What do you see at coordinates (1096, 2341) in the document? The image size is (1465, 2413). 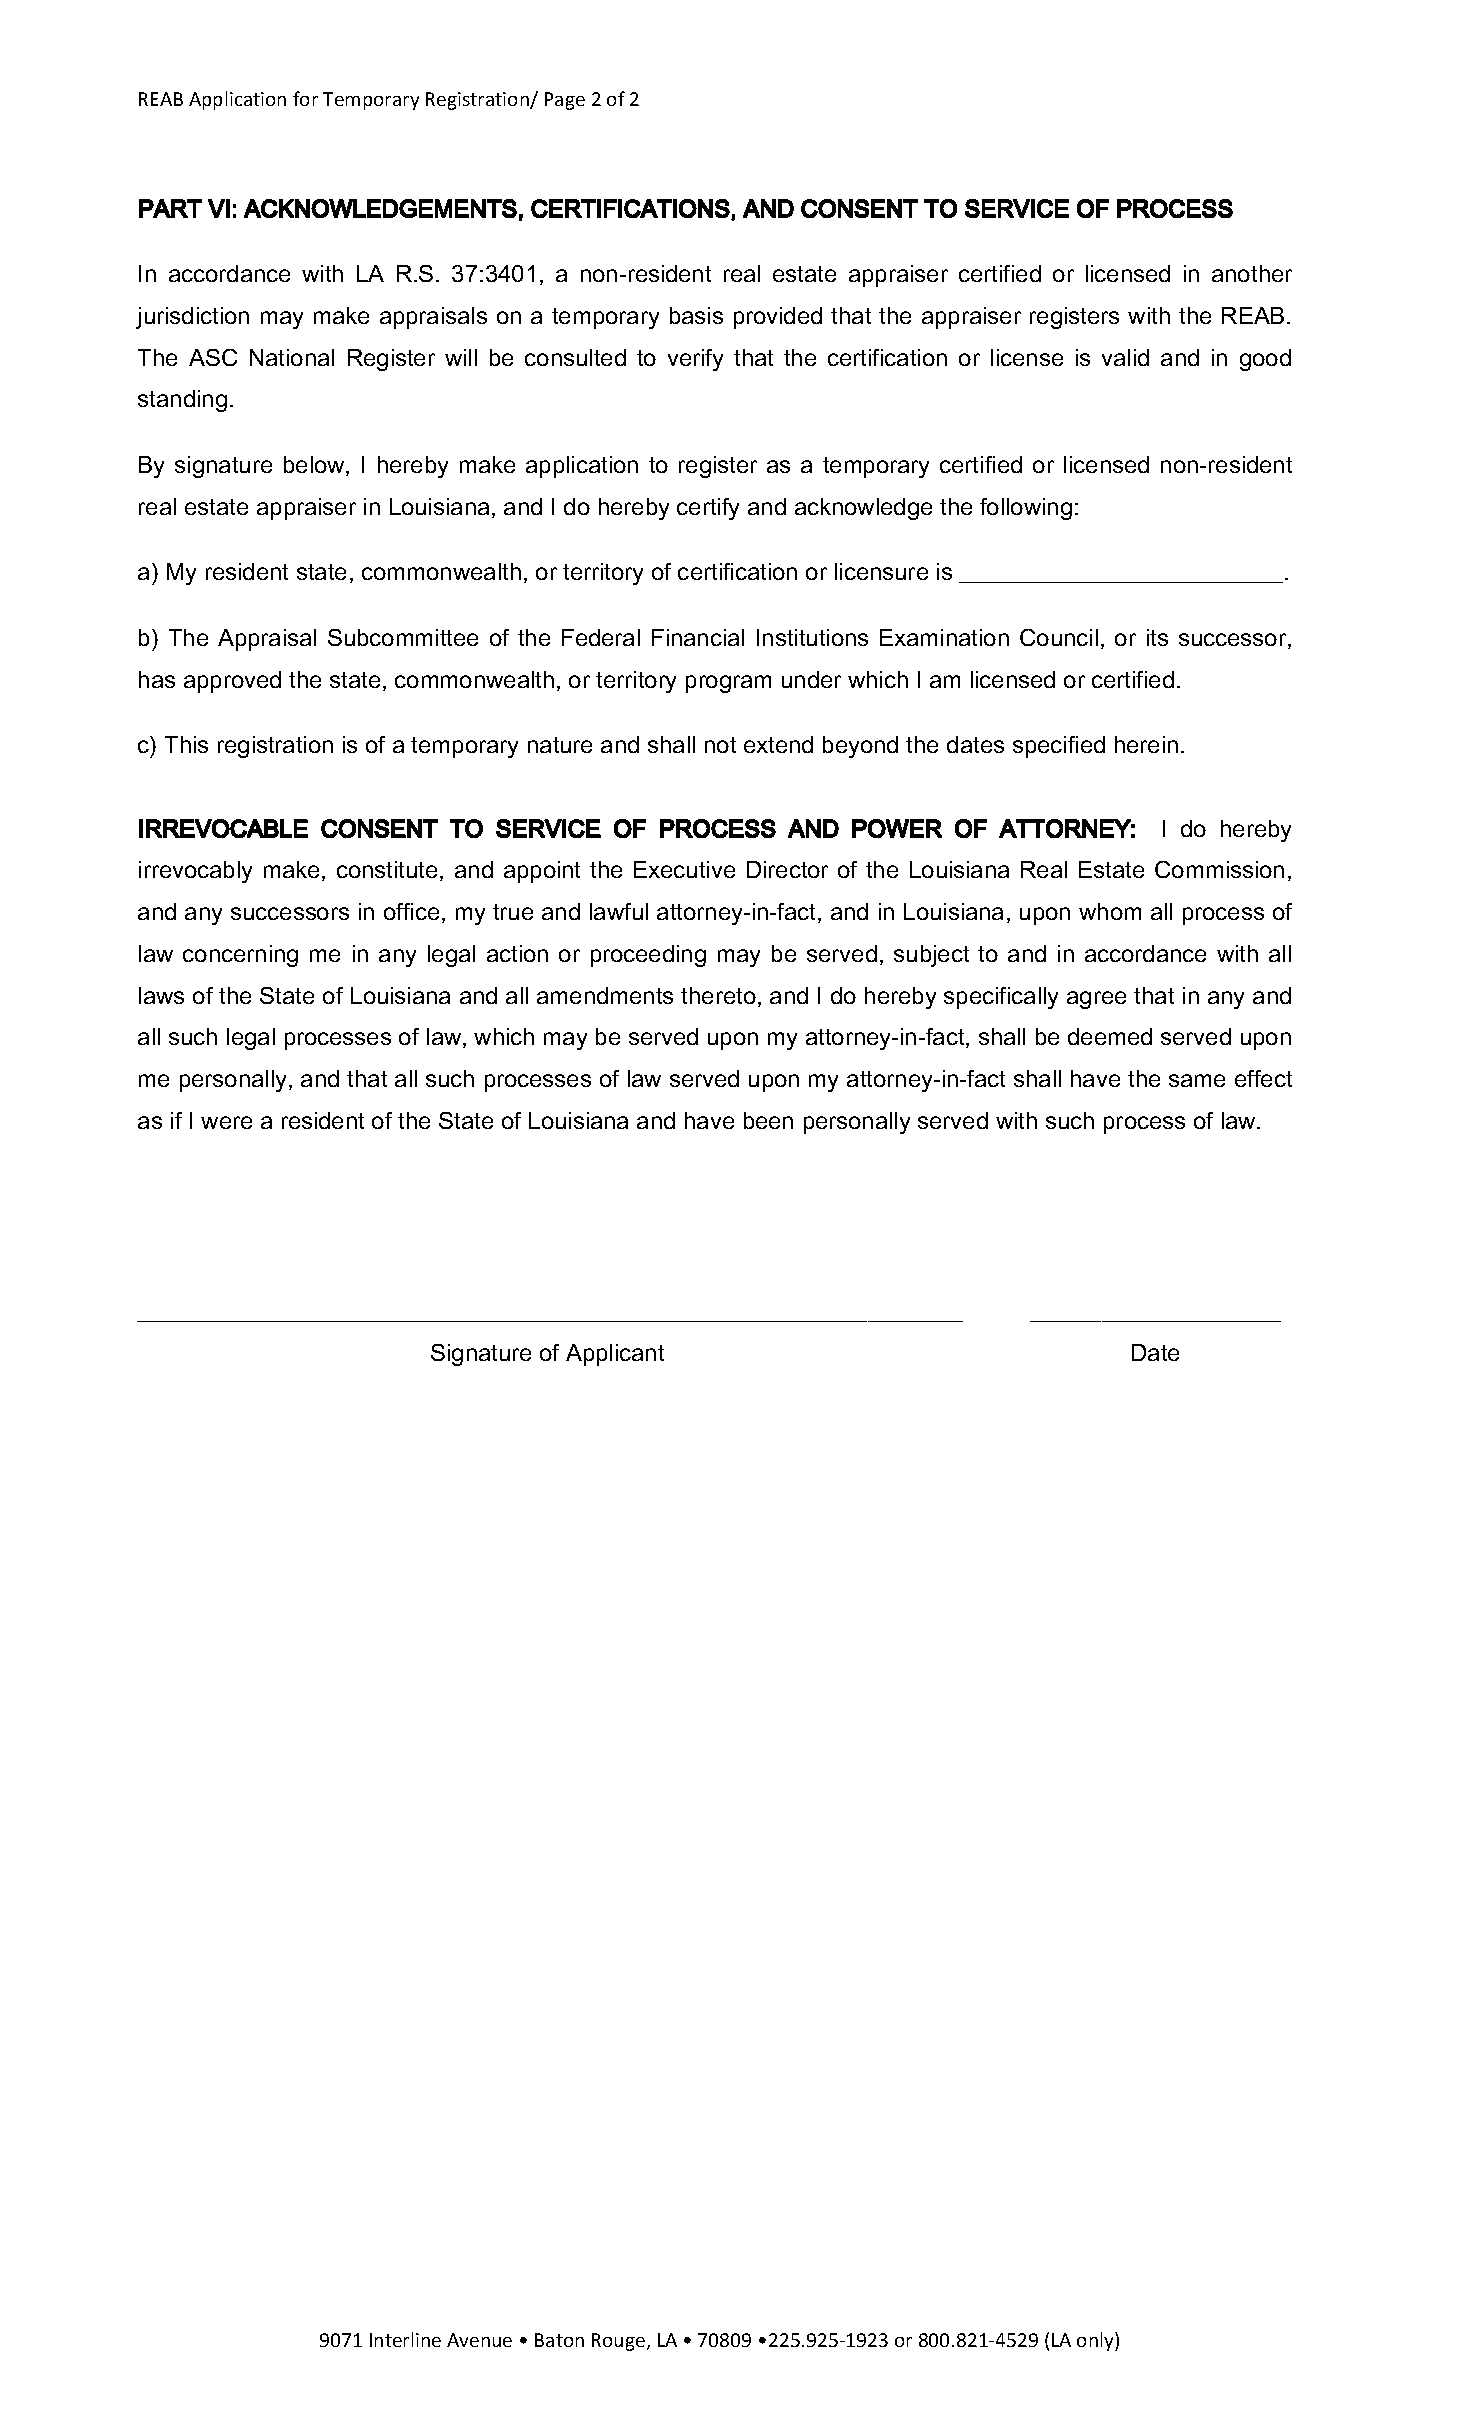 I see `only` at bounding box center [1096, 2341].
